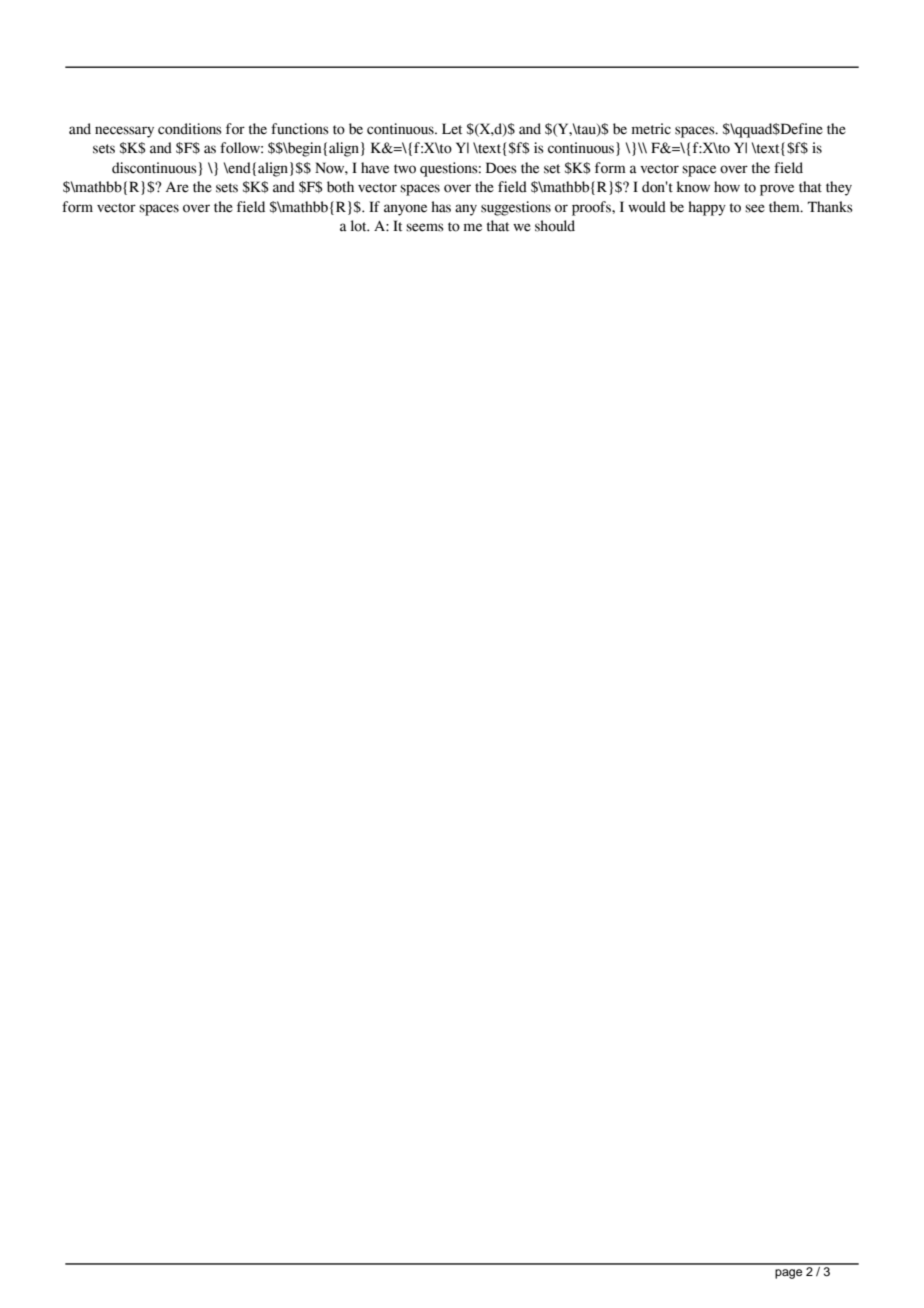 This page has width=924, height=1308. What do you see at coordinates (647, 207) in the page?
I see `would` at bounding box center [647, 207].
